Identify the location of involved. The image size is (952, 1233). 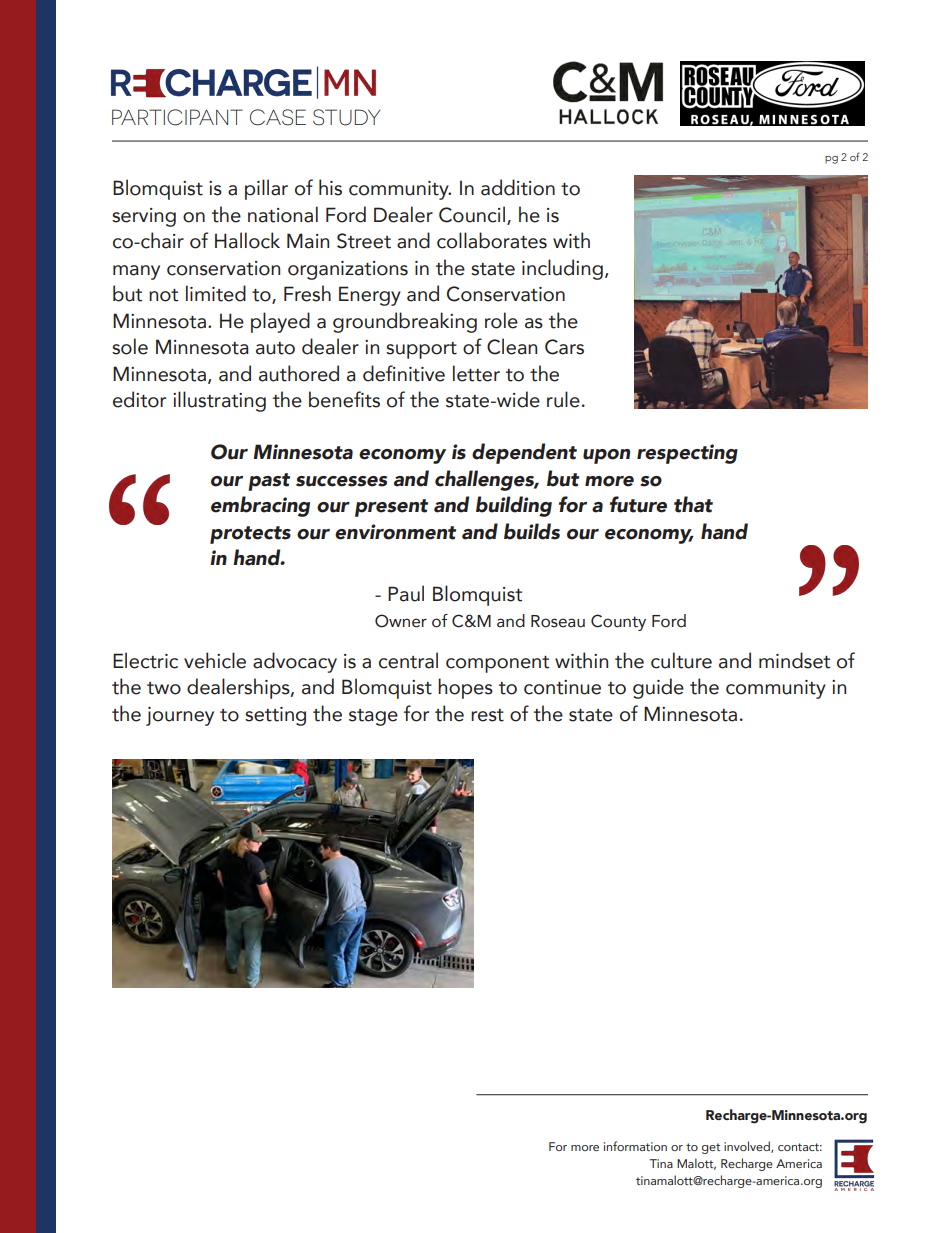
(748, 1147).
